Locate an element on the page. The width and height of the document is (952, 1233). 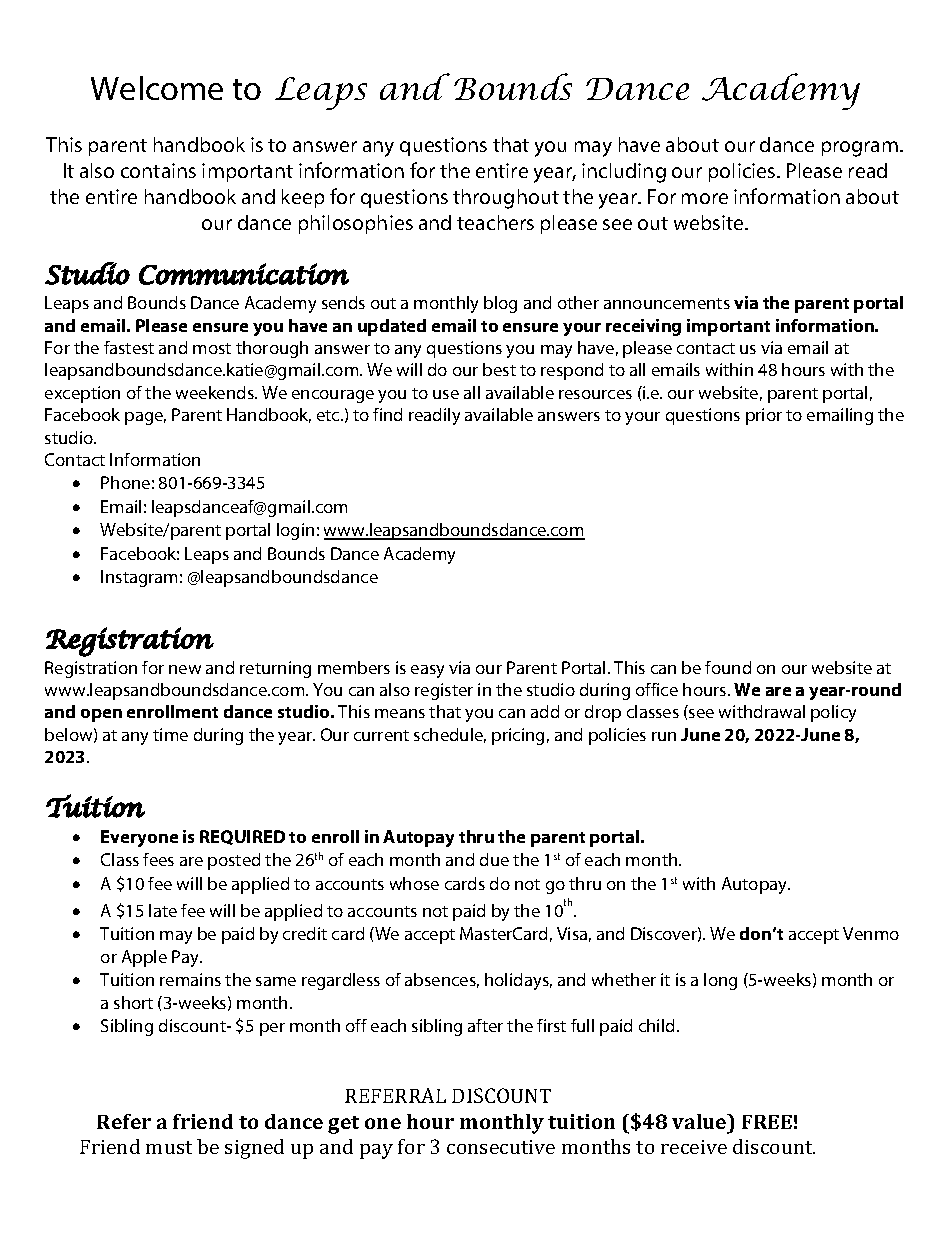
consecutive is located at coordinates (501, 1147).
